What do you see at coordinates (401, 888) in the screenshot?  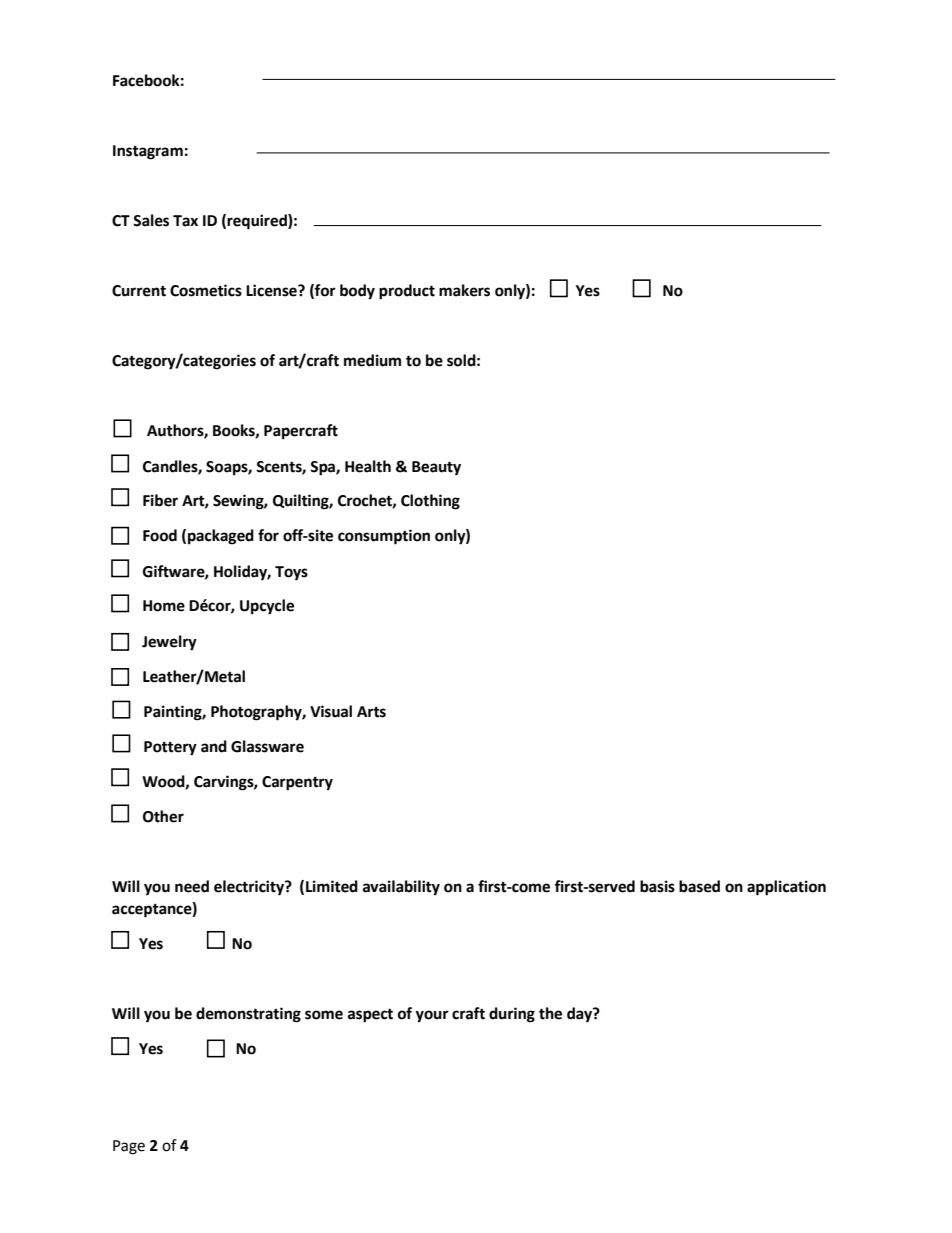 I see `availability` at bounding box center [401, 888].
